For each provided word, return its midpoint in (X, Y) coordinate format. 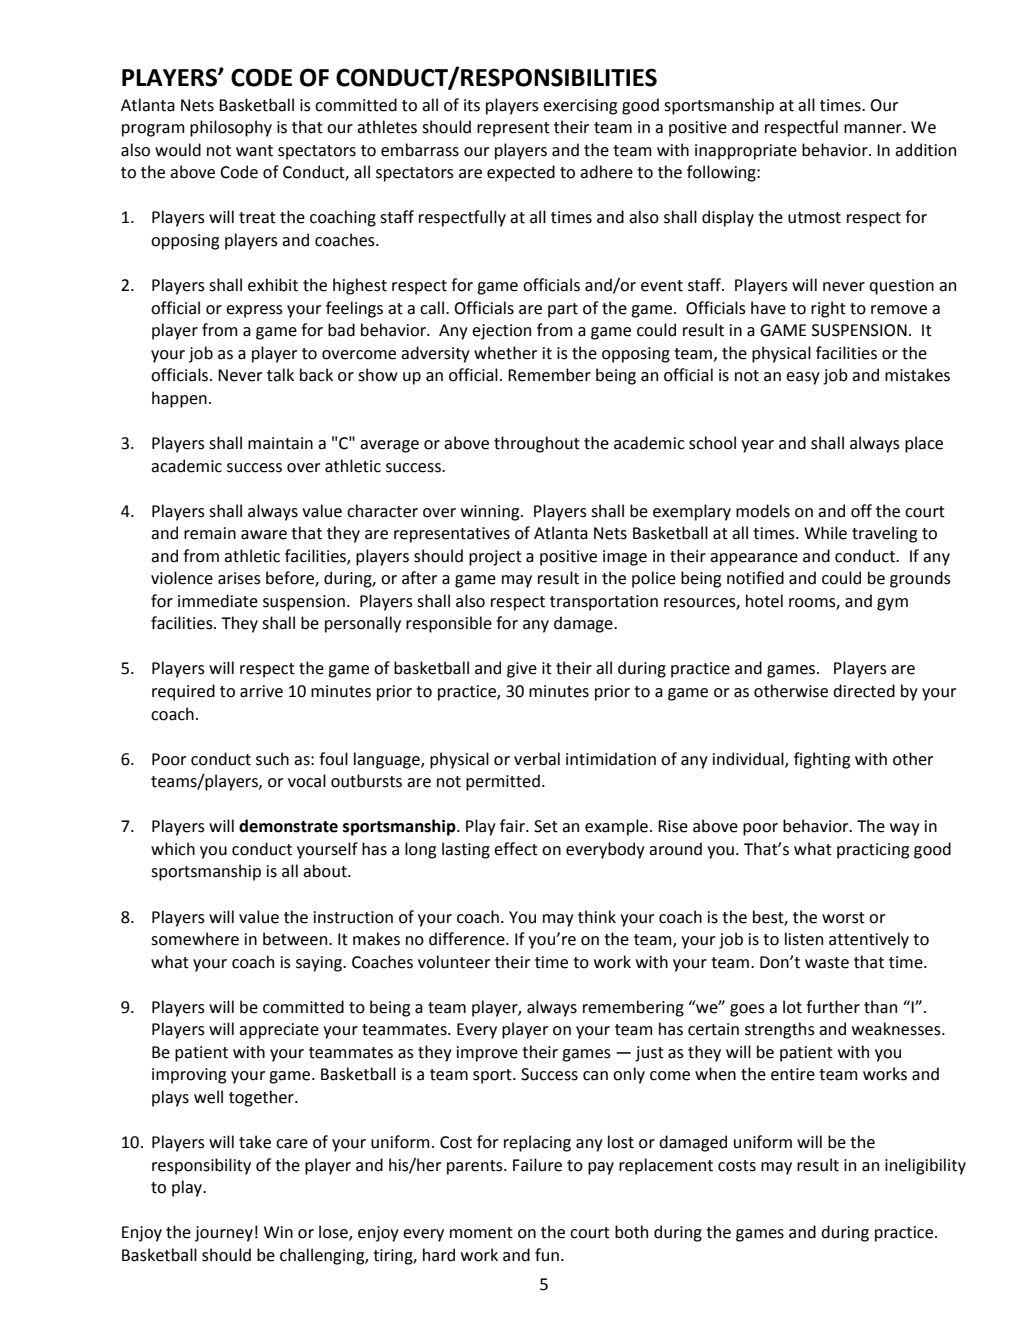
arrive (261, 691)
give (522, 670)
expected (521, 173)
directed (864, 691)
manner (874, 129)
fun (547, 1255)
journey (224, 1234)
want (254, 151)
